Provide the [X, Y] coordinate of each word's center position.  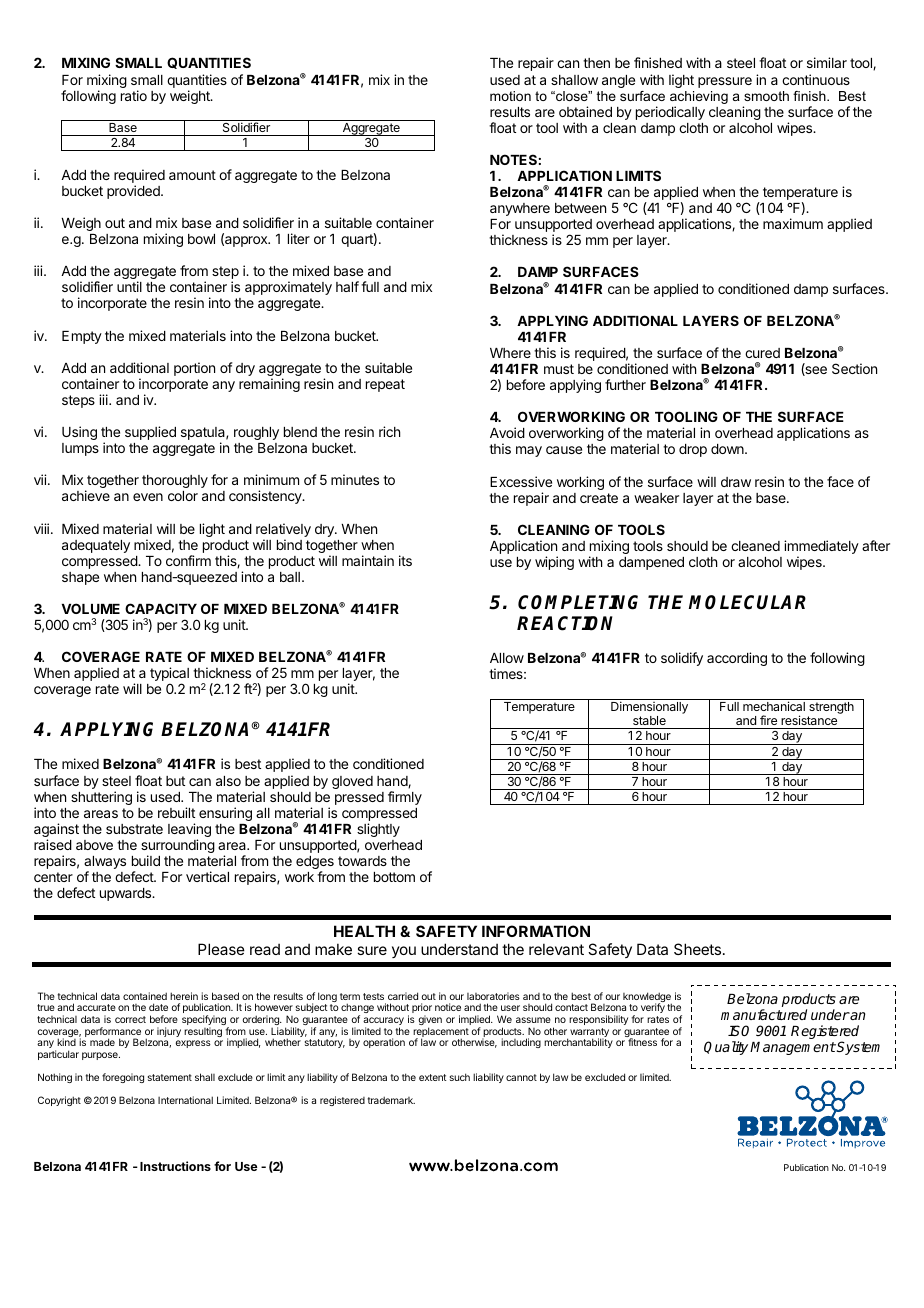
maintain [368, 560]
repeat [385, 385]
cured [762, 353]
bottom [394, 877]
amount [192, 175]
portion [194, 369]
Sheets [697, 949]
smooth [766, 96]
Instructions [175, 1166]
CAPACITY [161, 608]
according [737, 659]
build [146, 860]
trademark [391, 1100]
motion [510, 96]
